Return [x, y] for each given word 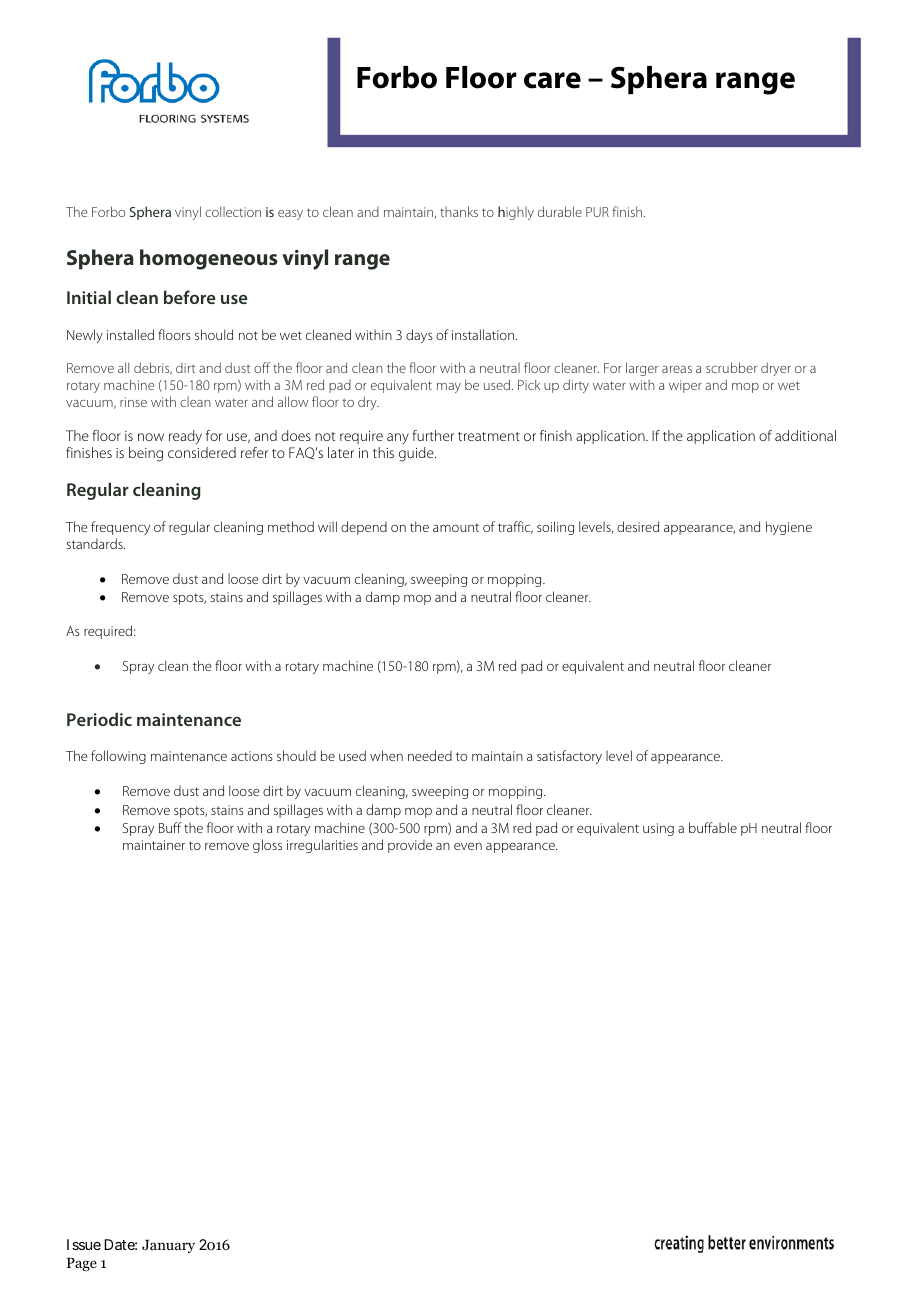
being [146, 454]
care [552, 80]
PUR [597, 212]
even [468, 846]
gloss [267, 846]
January [168, 1246]
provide [410, 846]
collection [233, 211]
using [658, 829]
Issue [84, 1244]
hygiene [789, 528]
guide [417, 454]
